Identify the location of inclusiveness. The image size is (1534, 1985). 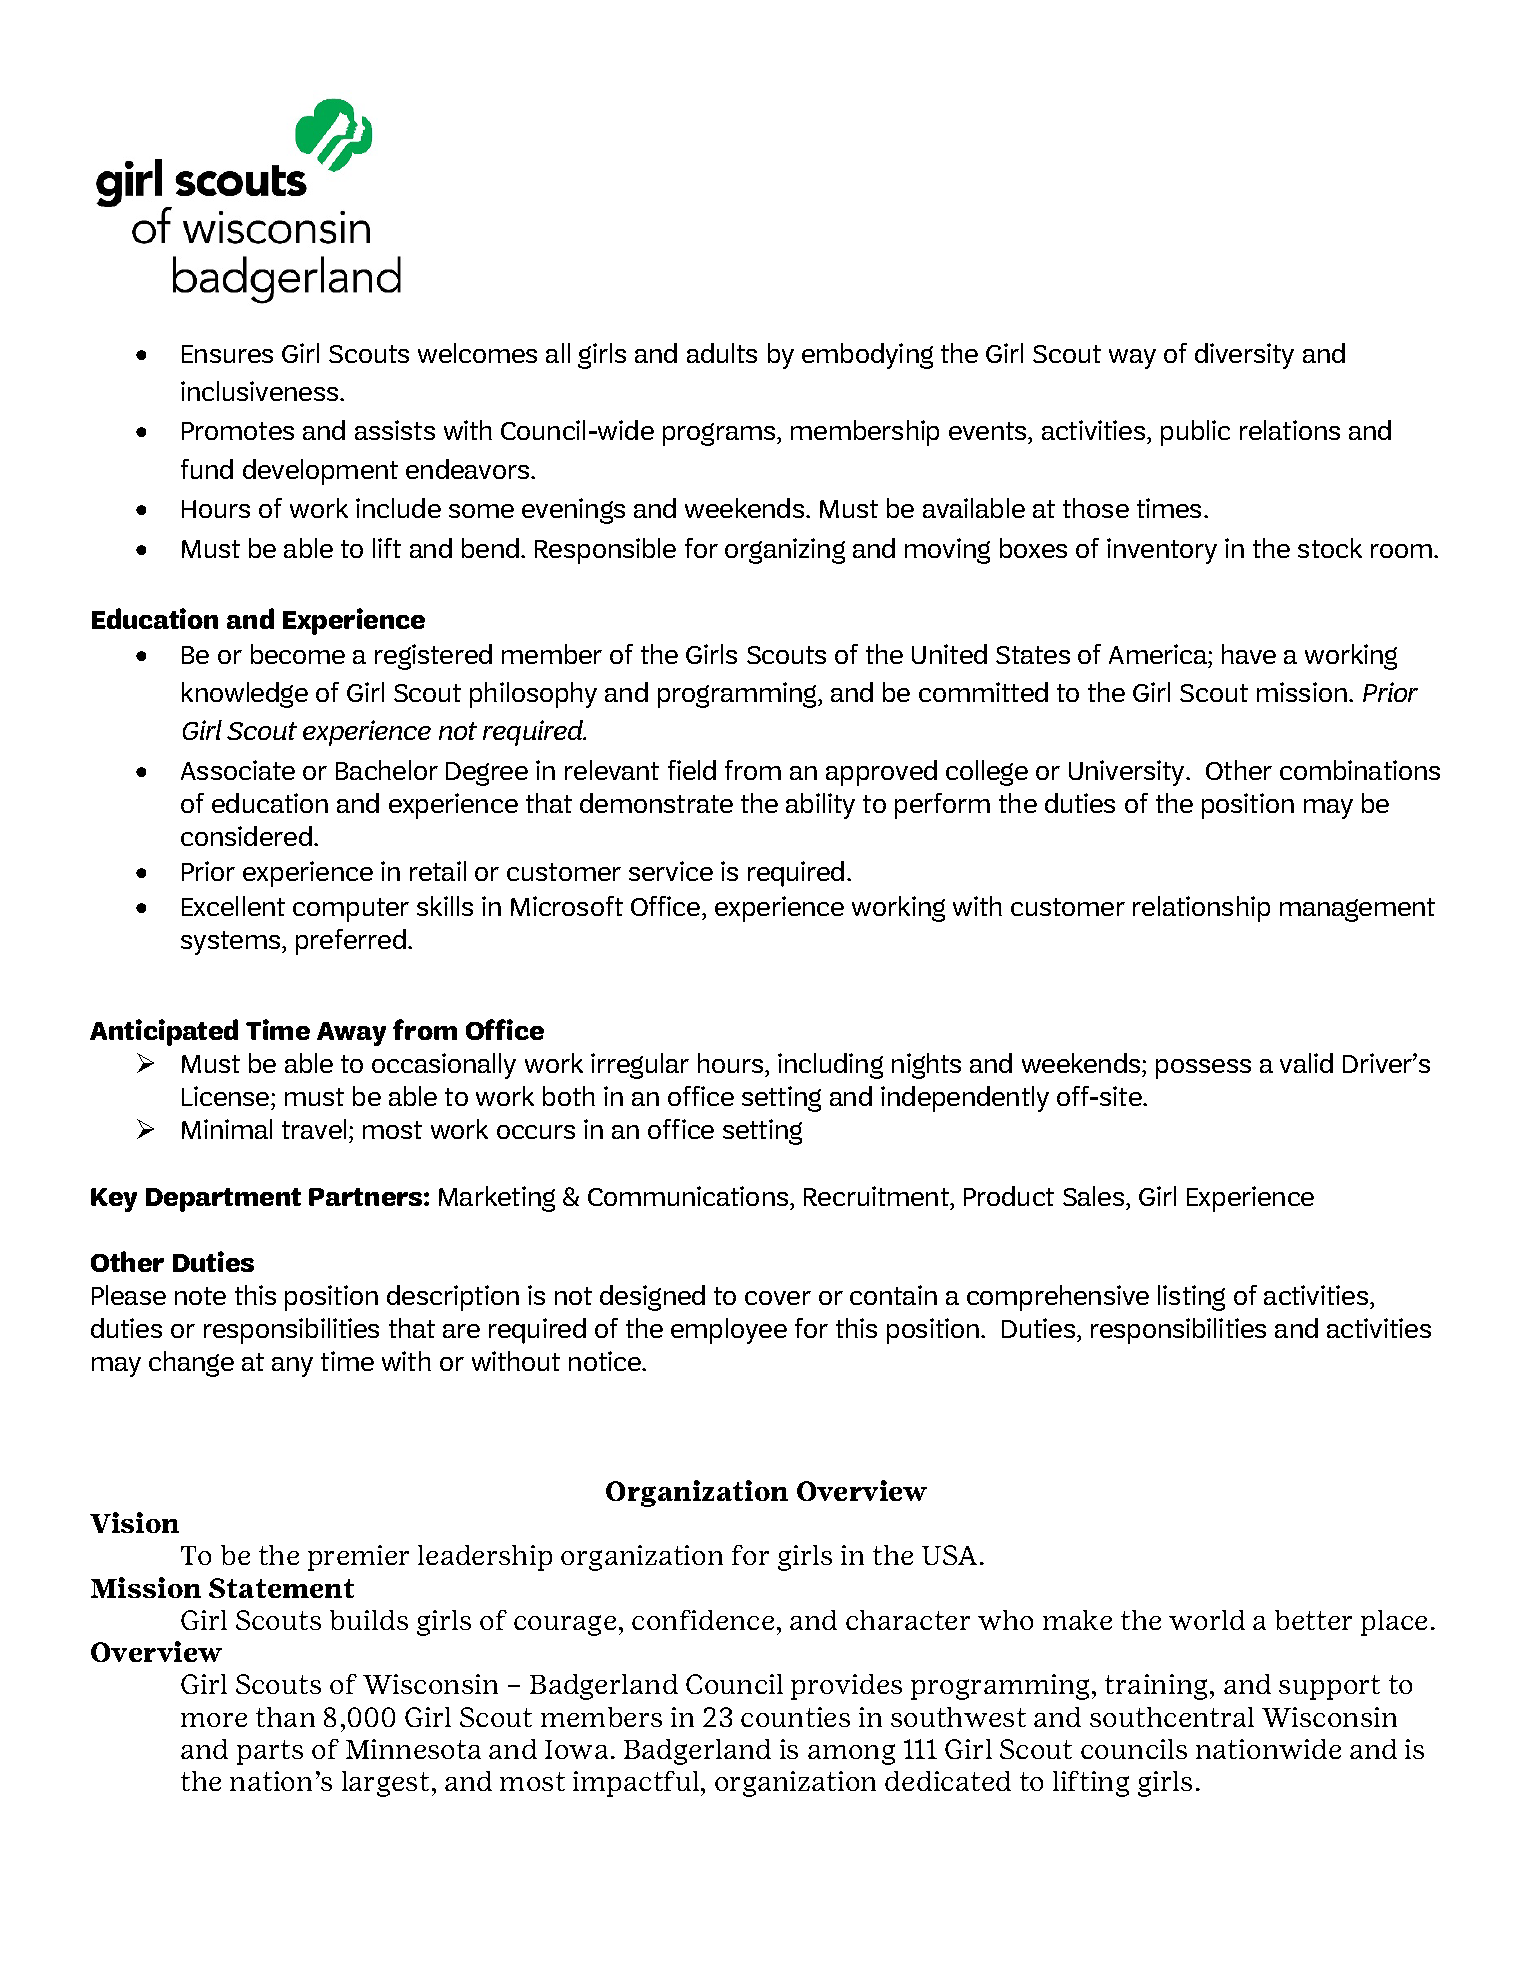
(261, 391).
